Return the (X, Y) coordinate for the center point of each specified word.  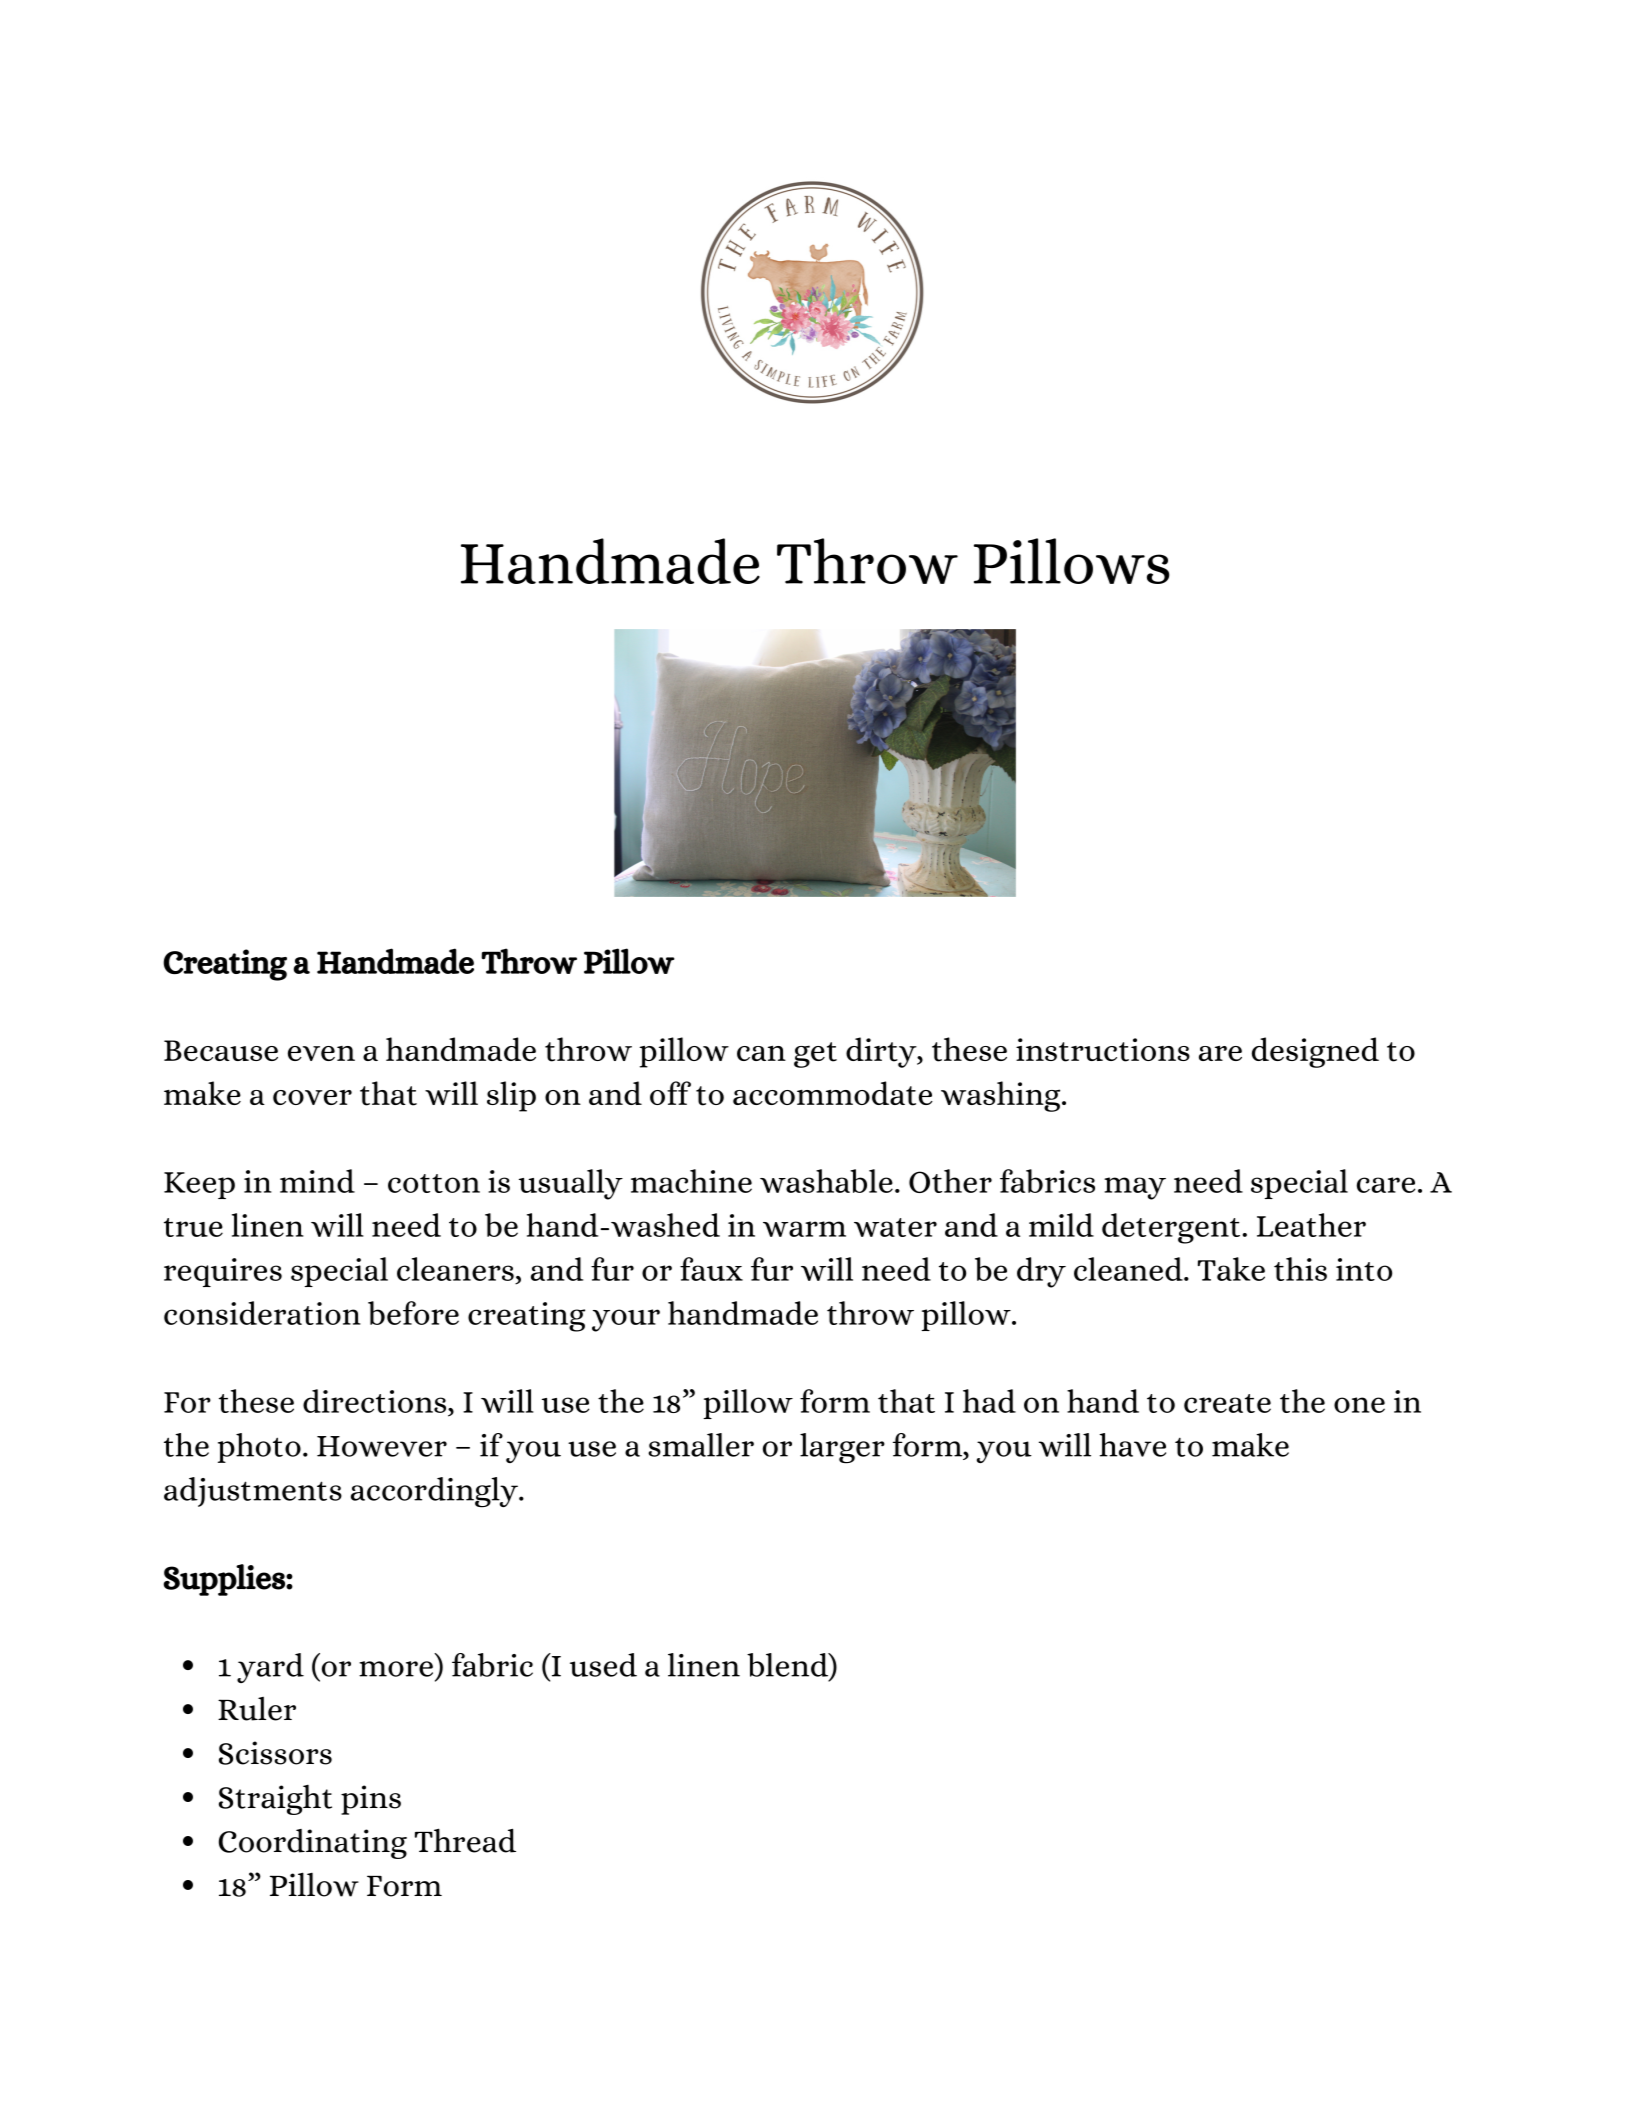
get (815, 1055)
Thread (465, 1840)
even (321, 1053)
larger (842, 1448)
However (382, 1446)
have (1133, 1445)
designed (1315, 1052)
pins (371, 1800)
